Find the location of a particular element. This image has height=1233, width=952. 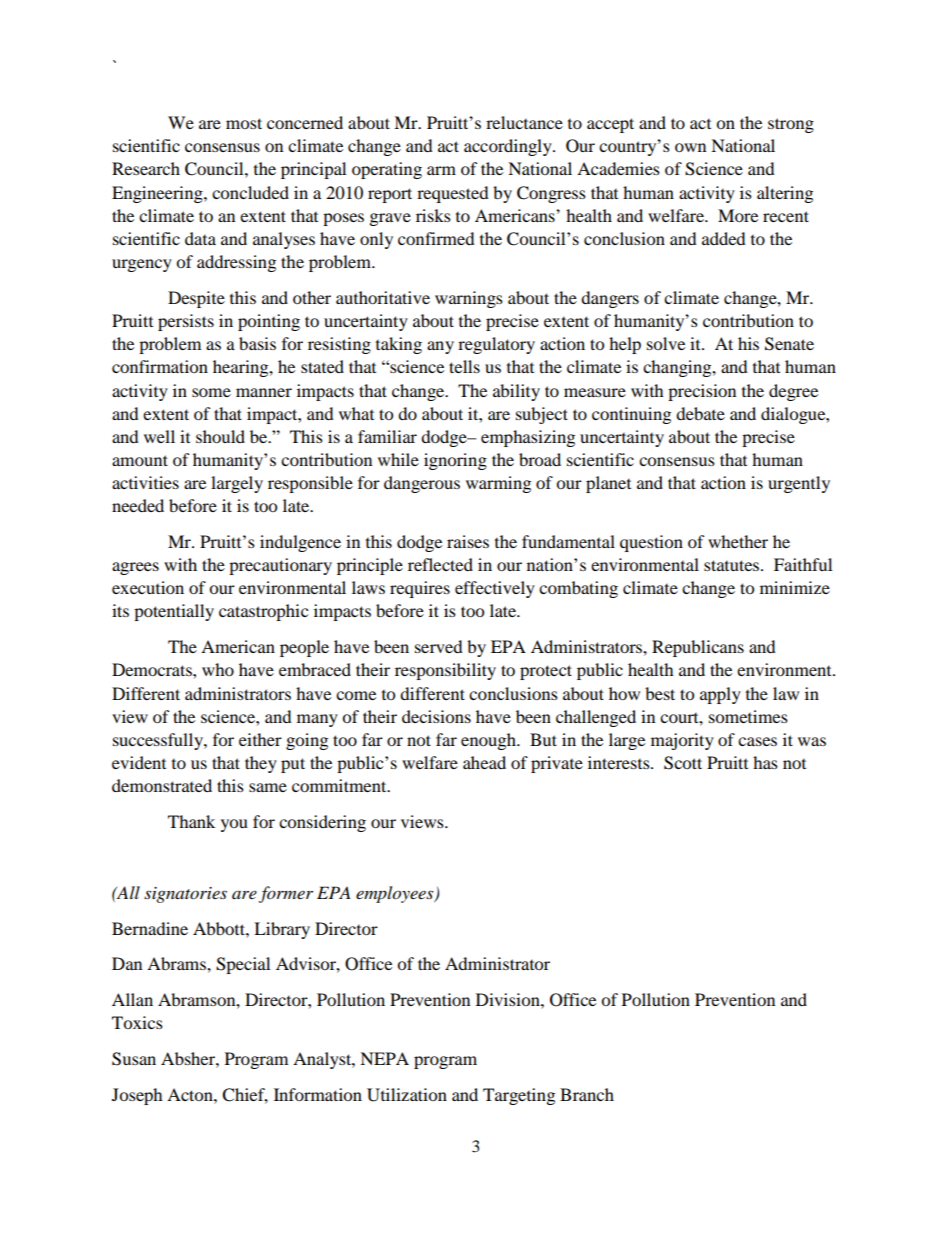

Branch is located at coordinates (587, 1094).
